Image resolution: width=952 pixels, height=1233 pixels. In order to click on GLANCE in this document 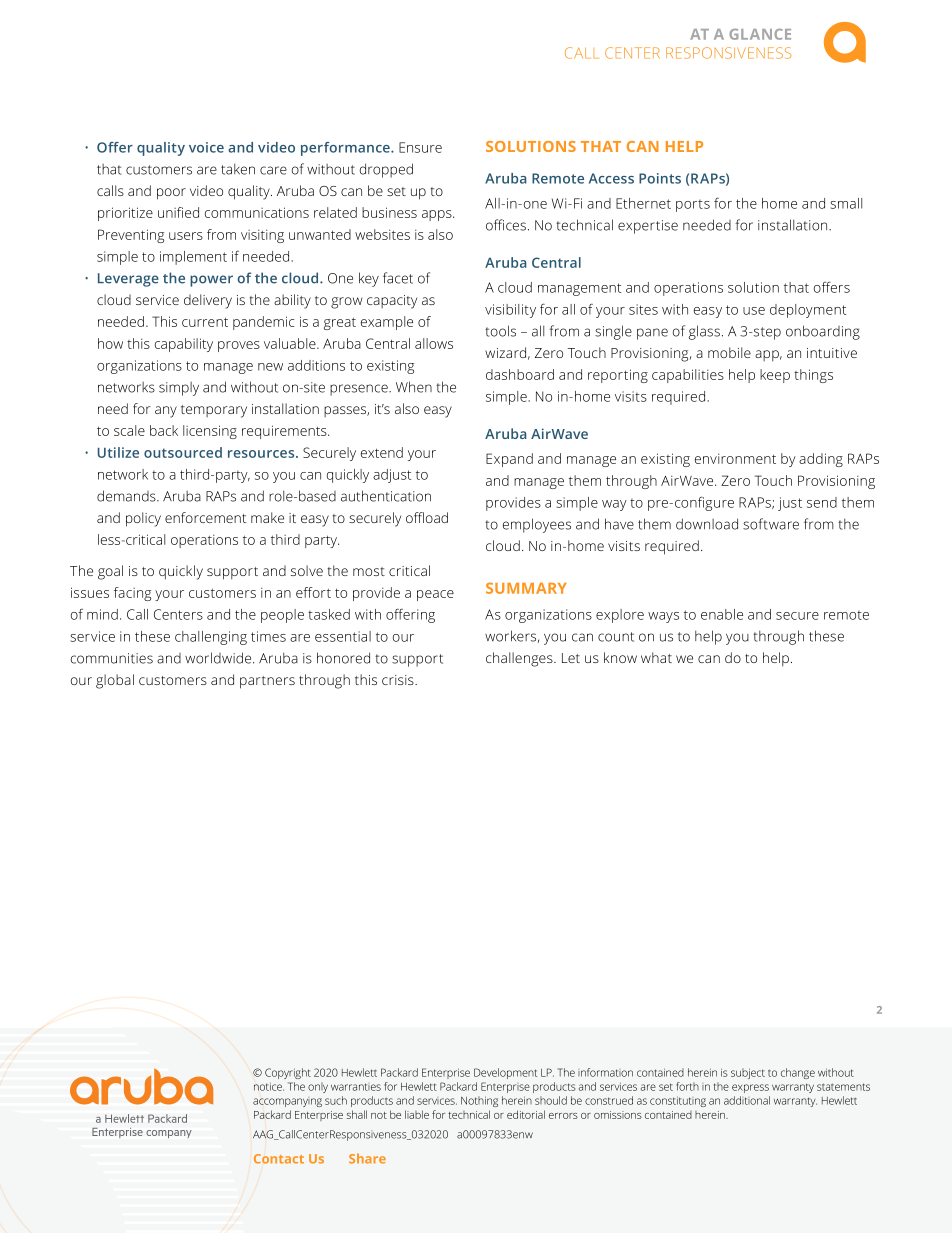, I will do `click(760, 34)`.
